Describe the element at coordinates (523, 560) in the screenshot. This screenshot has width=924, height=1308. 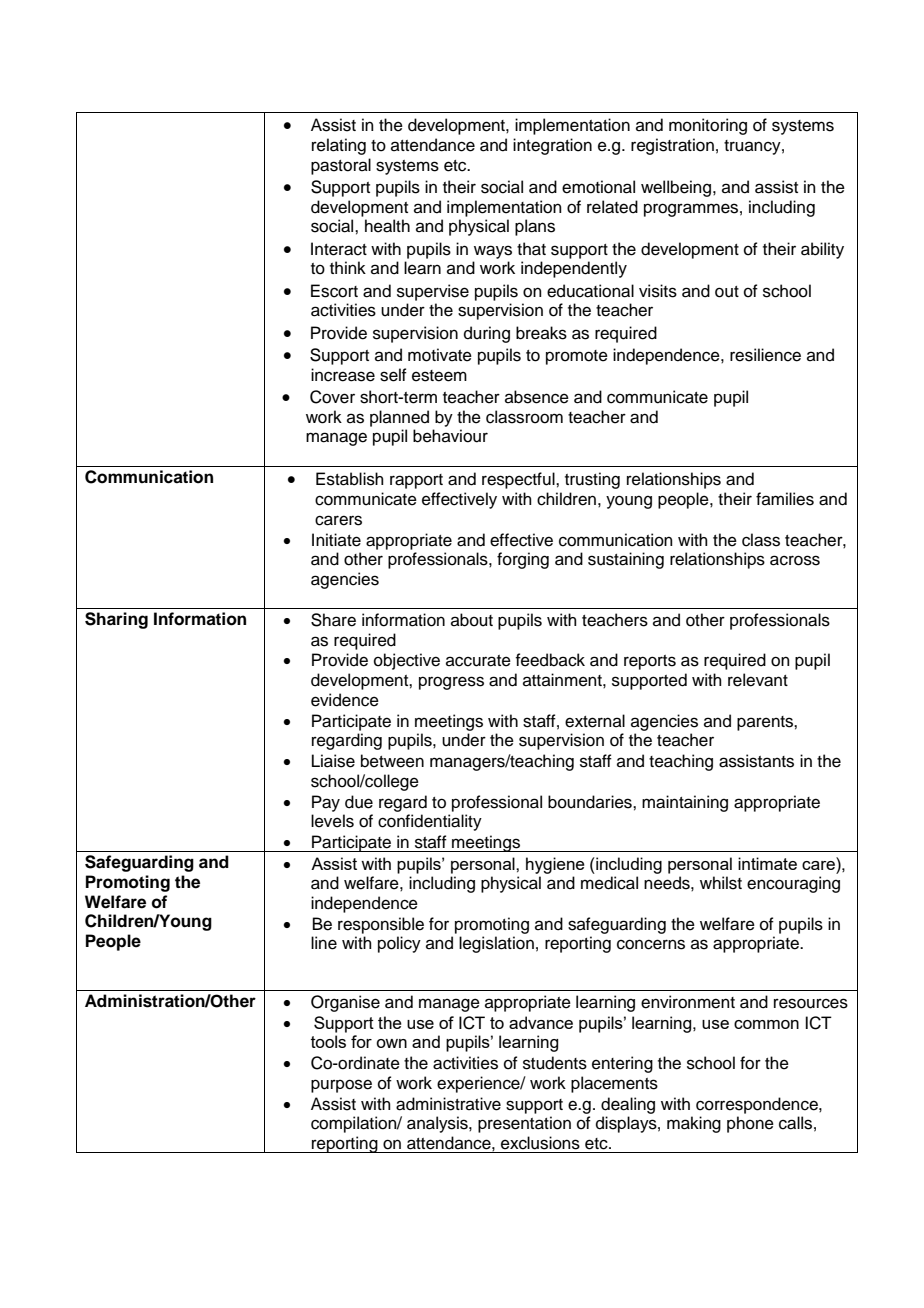
I see `forging` at that location.
